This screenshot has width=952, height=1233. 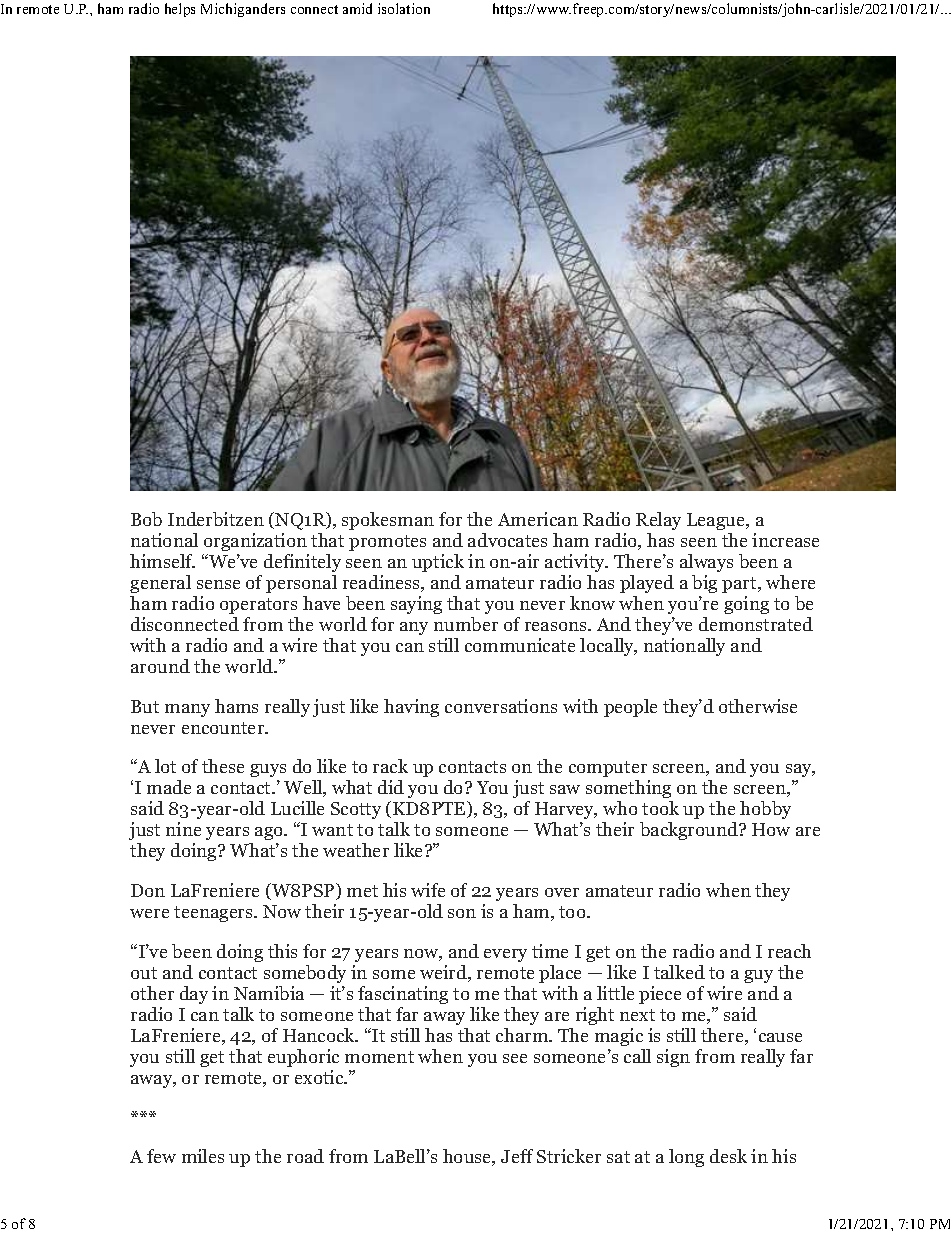 What do you see at coordinates (404, 8) in the screenshot?
I see `isolation` at bounding box center [404, 8].
